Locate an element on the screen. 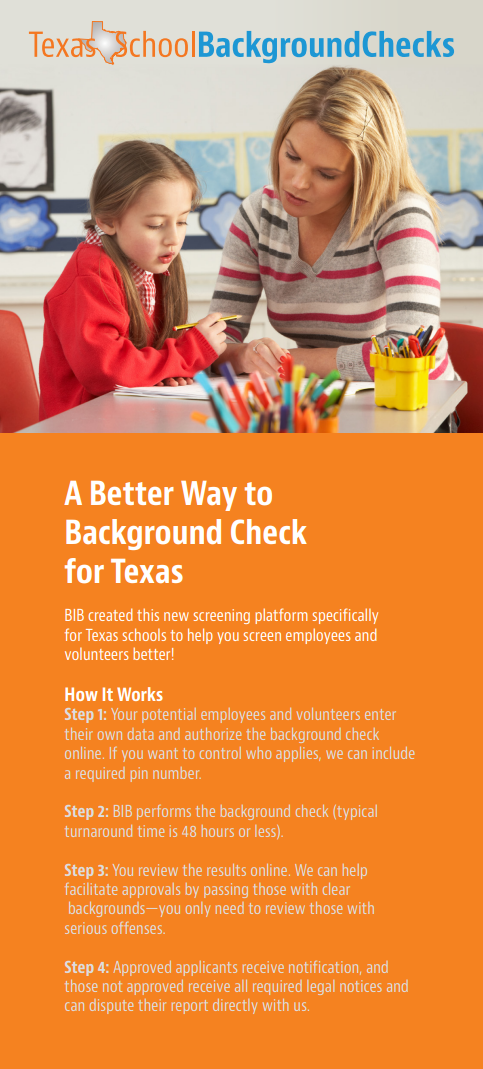 The height and width of the screenshot is (1069, 483). pin is located at coordinates (139, 774).
